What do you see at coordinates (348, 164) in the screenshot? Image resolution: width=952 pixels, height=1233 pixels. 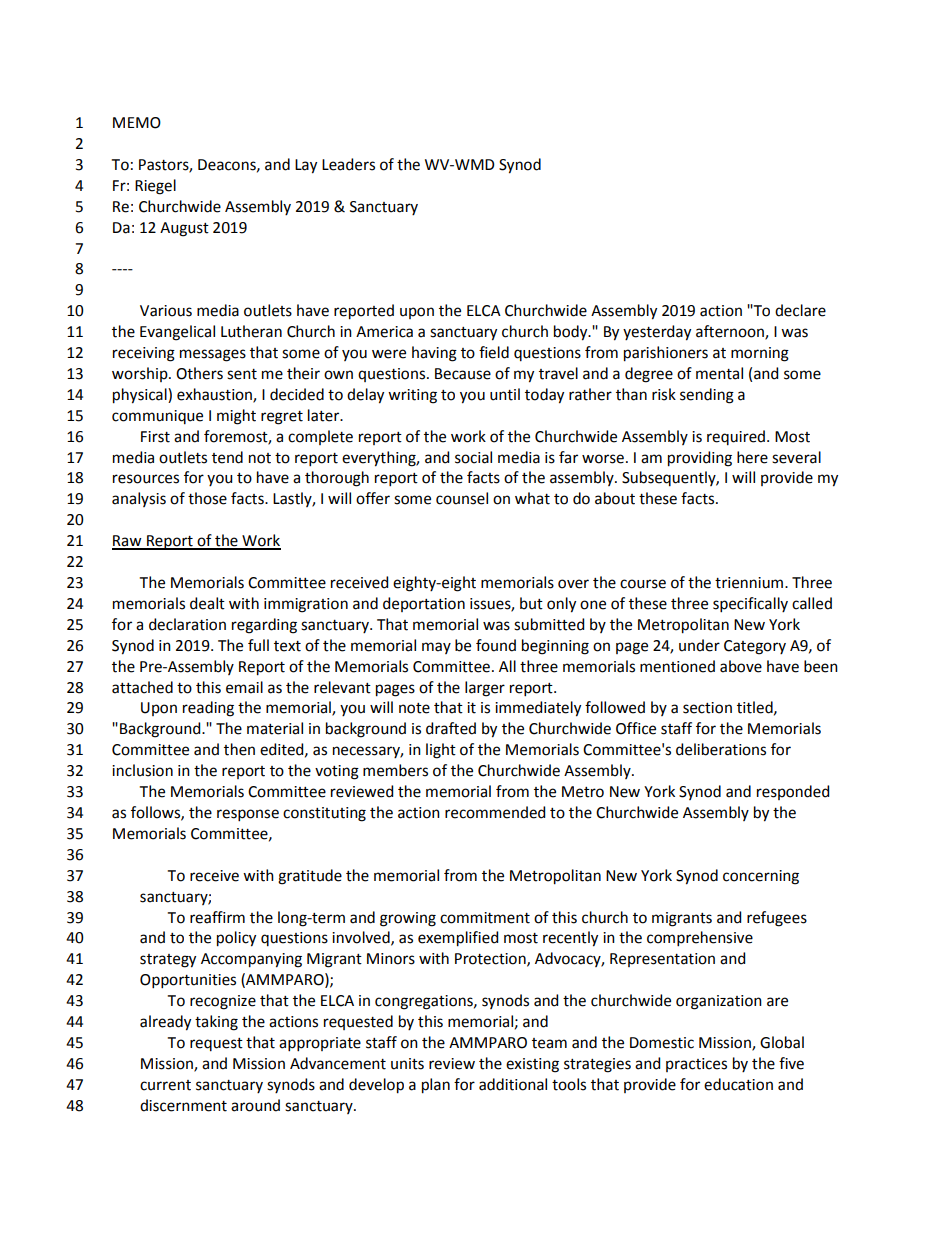 I see `Leaders` at bounding box center [348, 164].
